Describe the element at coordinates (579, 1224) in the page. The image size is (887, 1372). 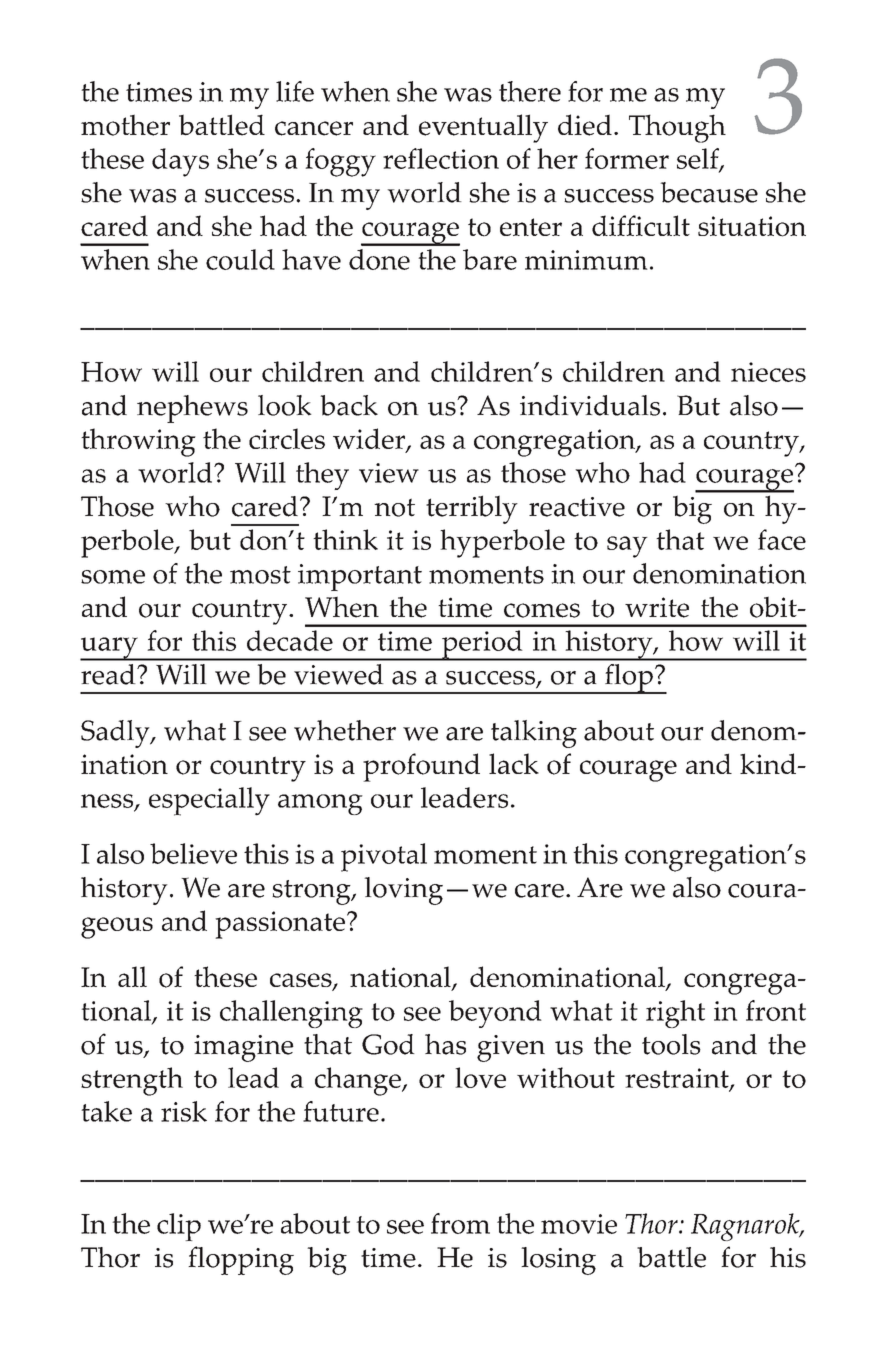
I see `movie` at that location.
